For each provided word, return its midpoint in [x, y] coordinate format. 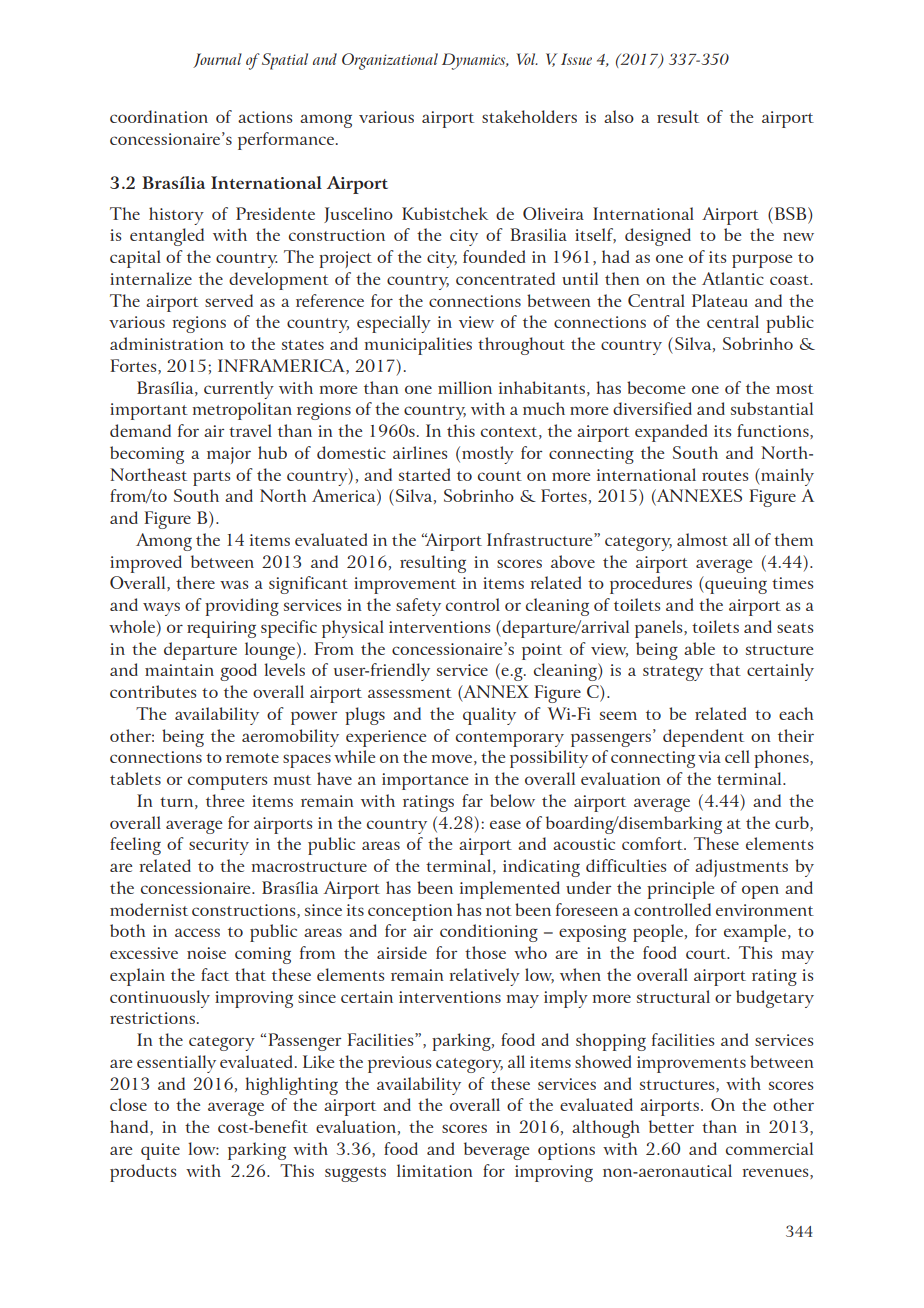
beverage [496, 1151]
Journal [217, 60]
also [619, 116]
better [671, 1126]
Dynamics [475, 61]
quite [160, 1151]
